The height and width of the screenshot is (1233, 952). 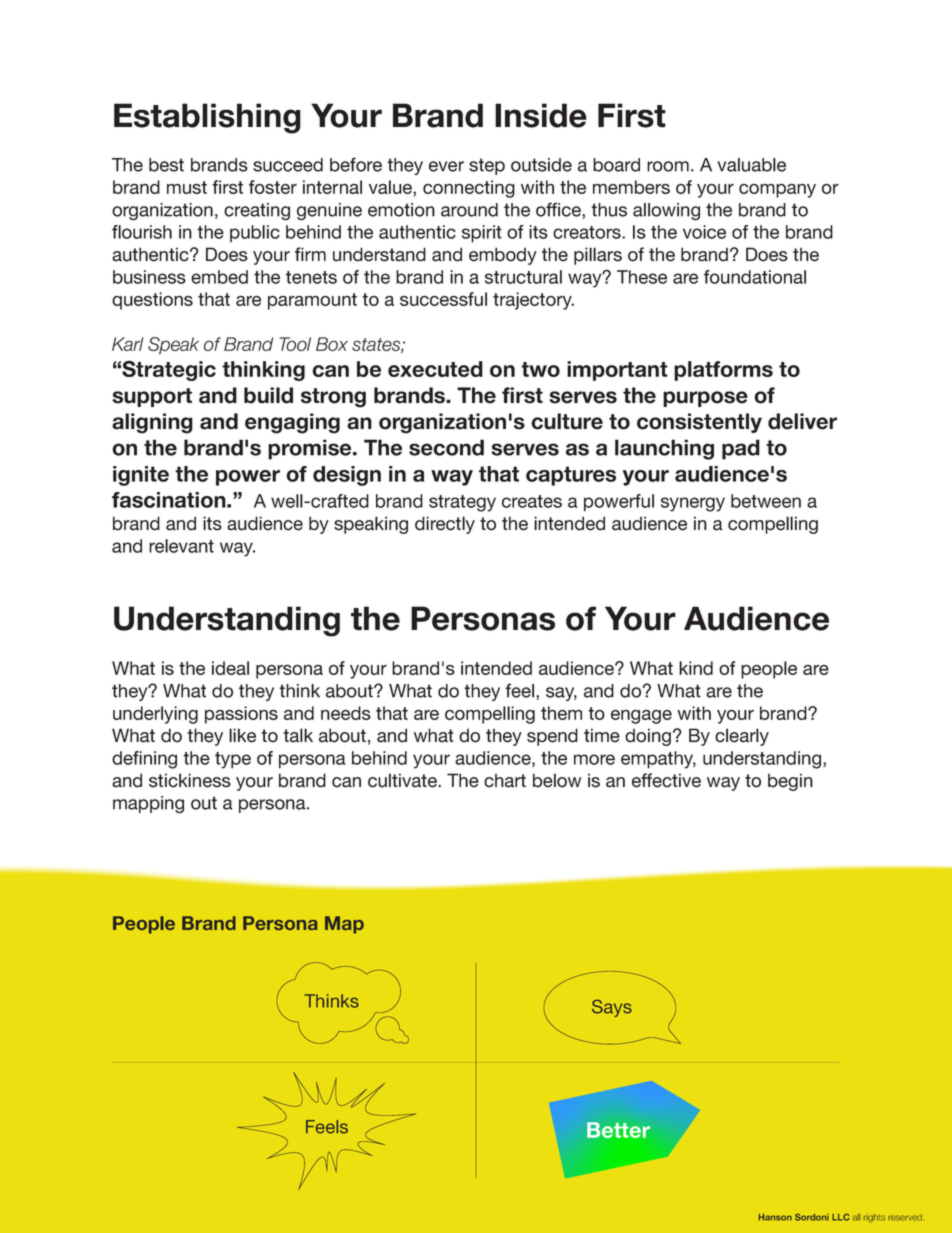 What do you see at coordinates (268, 395) in the screenshot?
I see `build` at bounding box center [268, 395].
